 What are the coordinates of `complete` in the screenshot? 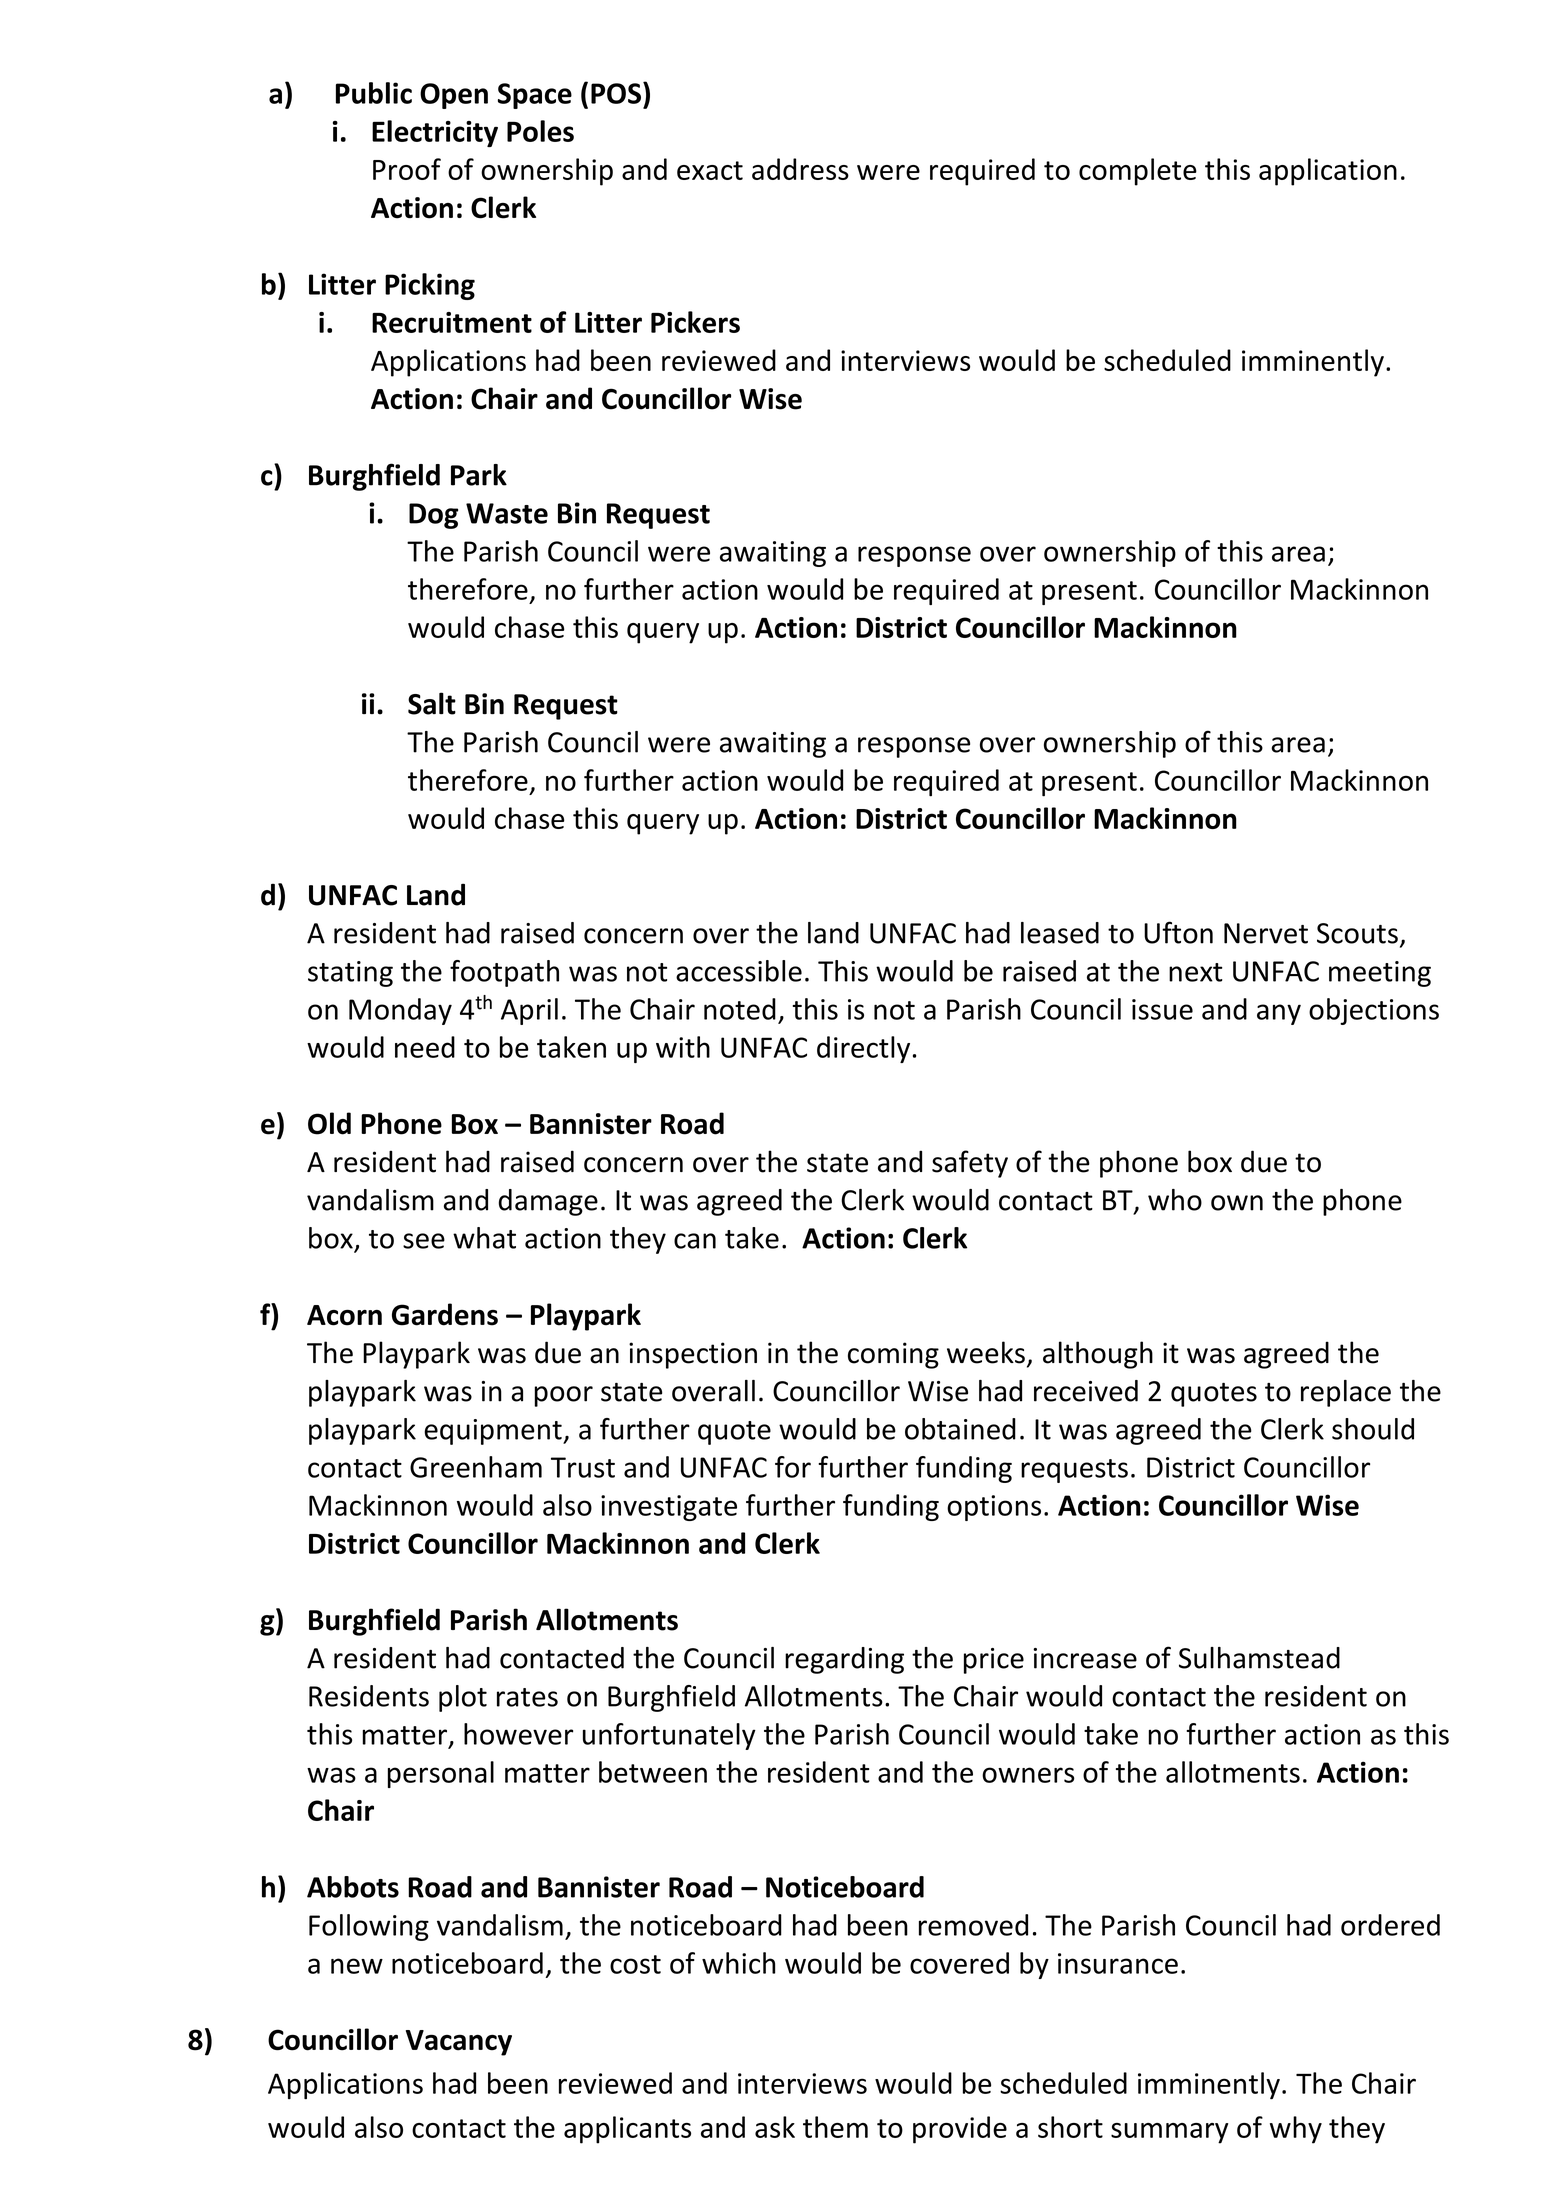 It's located at (1138, 172).
